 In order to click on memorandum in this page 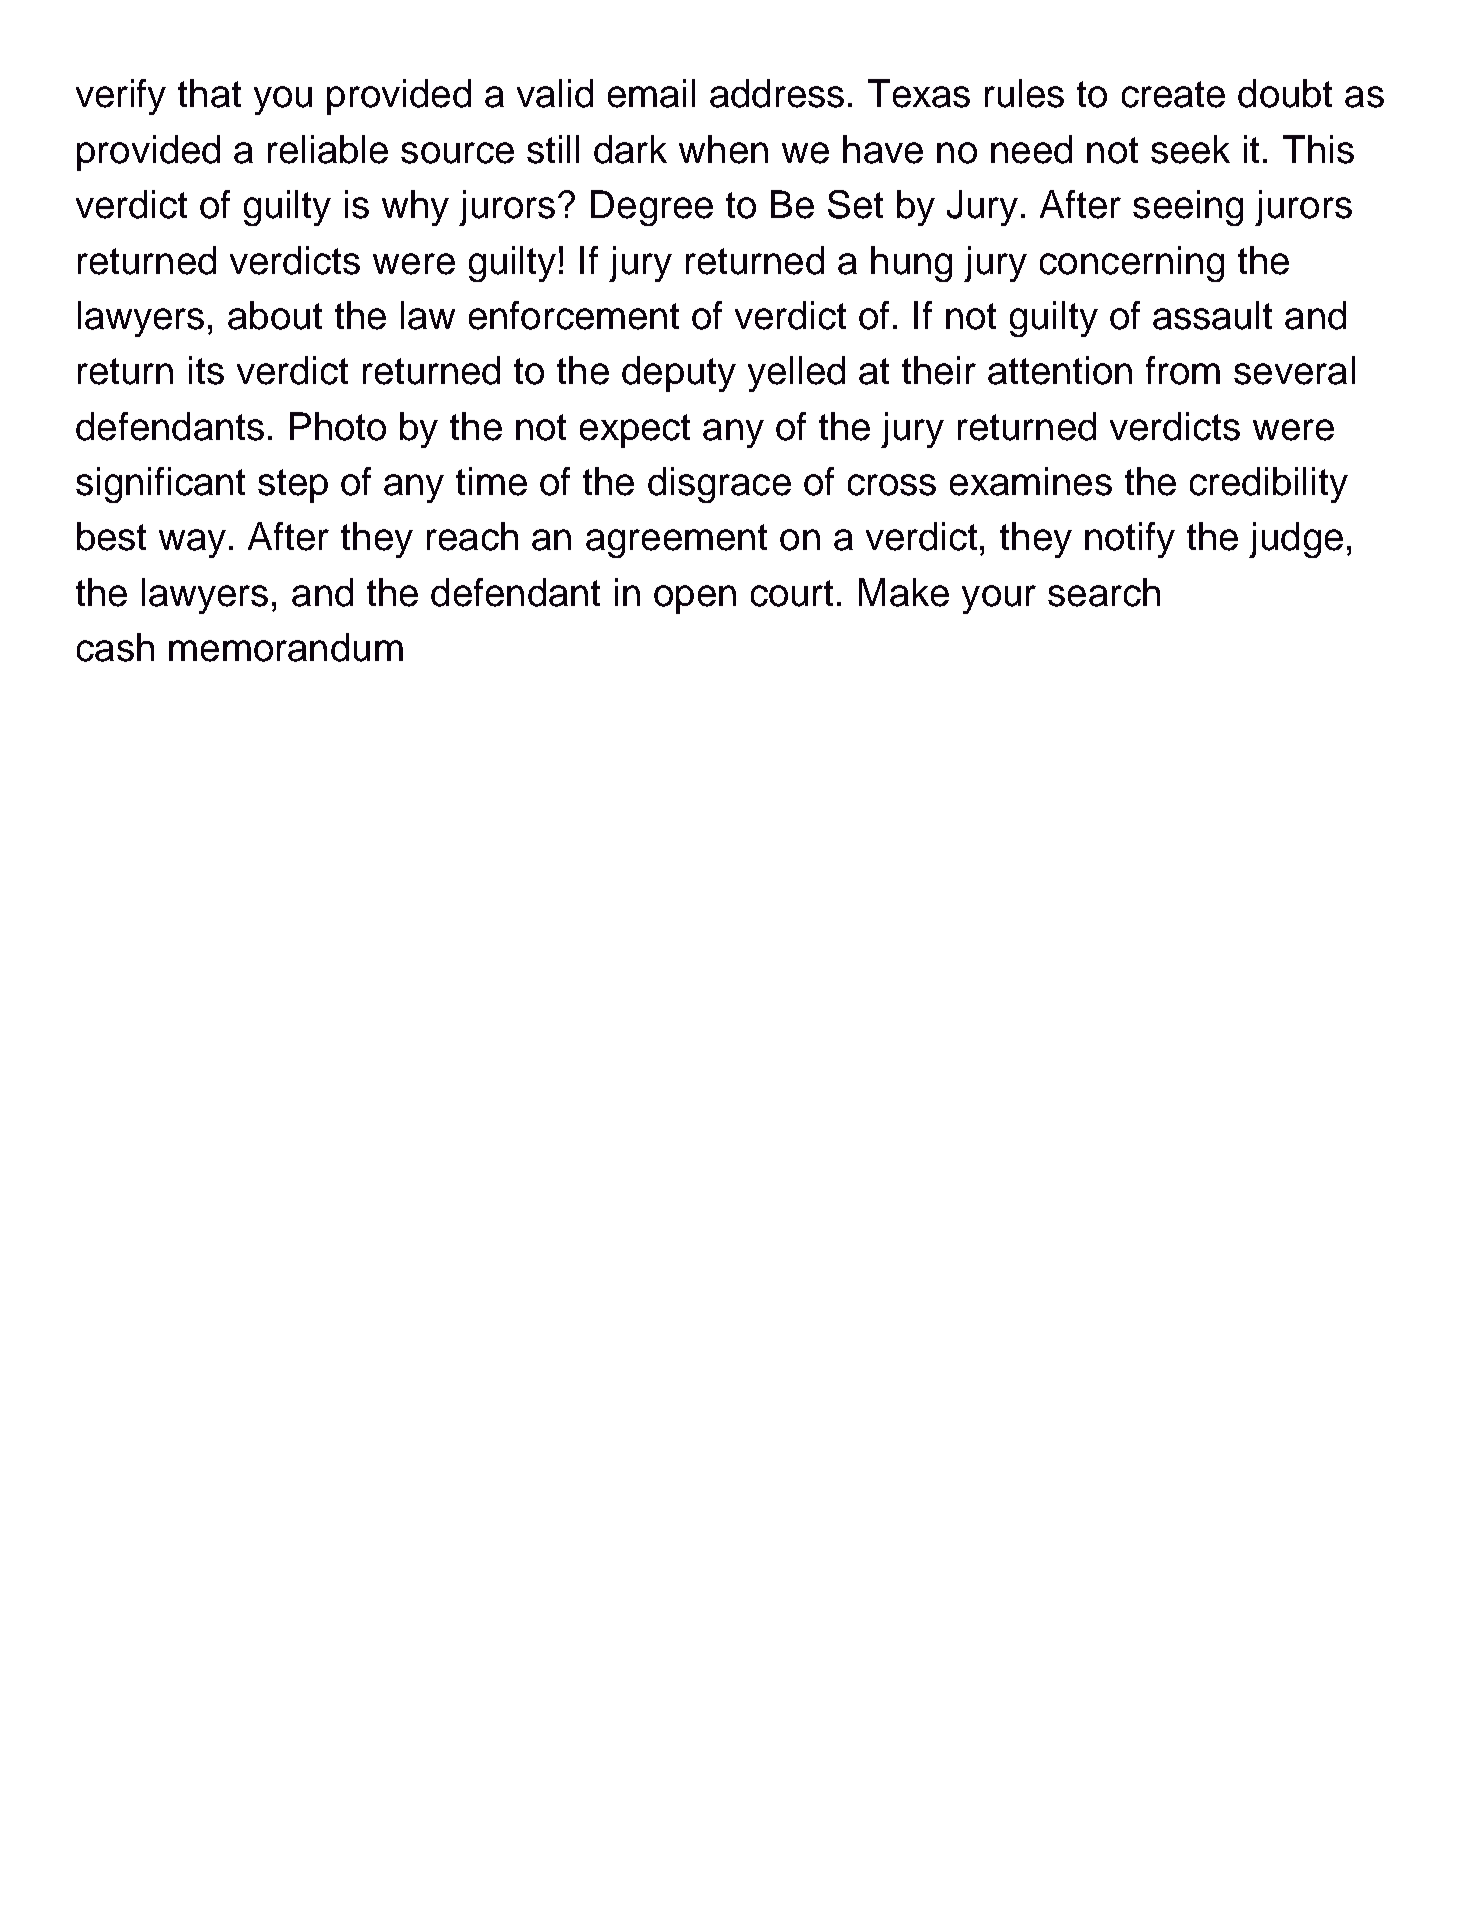, I will do `click(286, 647)`.
